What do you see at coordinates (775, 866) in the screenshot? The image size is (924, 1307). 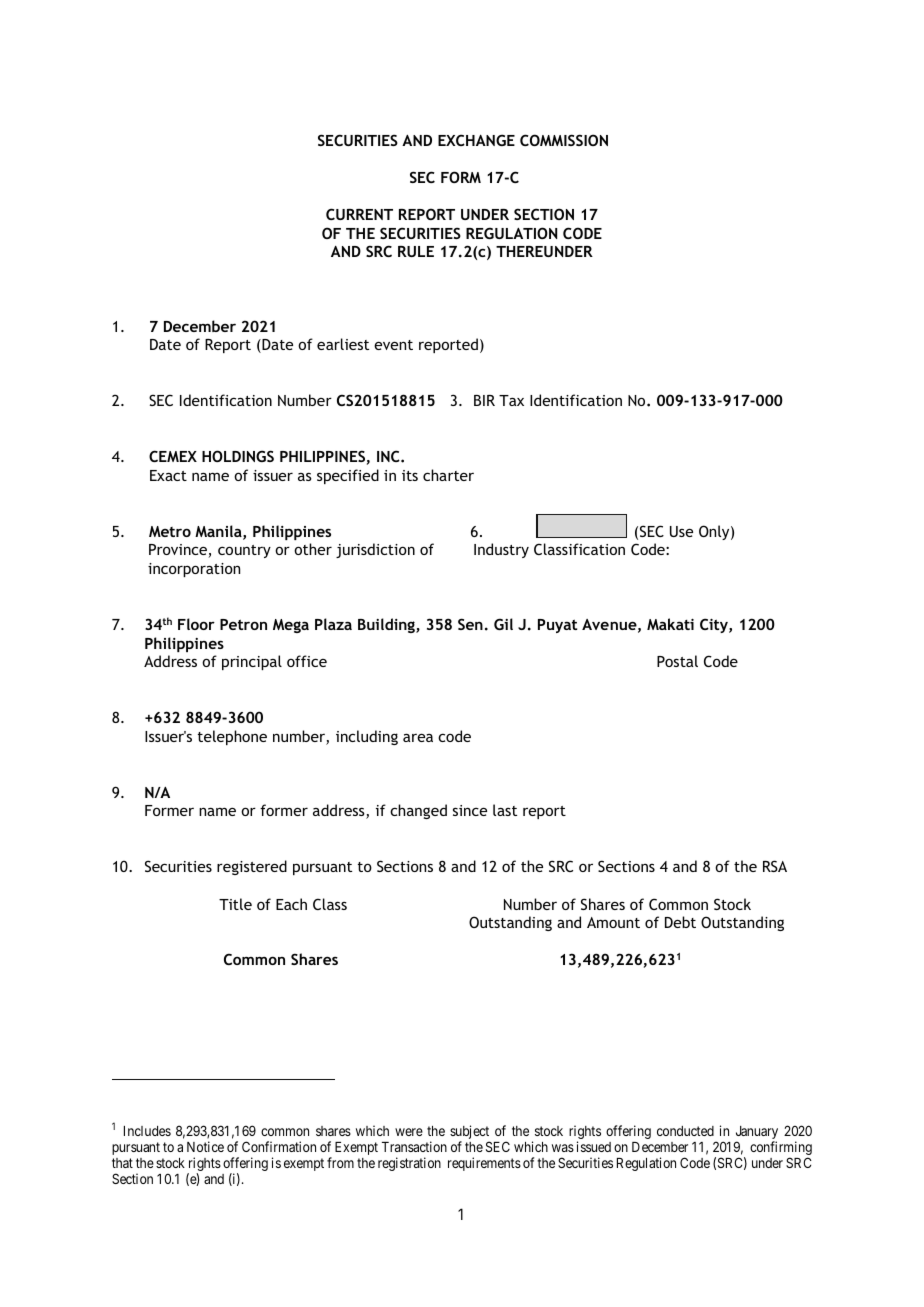 I see `RSA` at bounding box center [775, 866].
